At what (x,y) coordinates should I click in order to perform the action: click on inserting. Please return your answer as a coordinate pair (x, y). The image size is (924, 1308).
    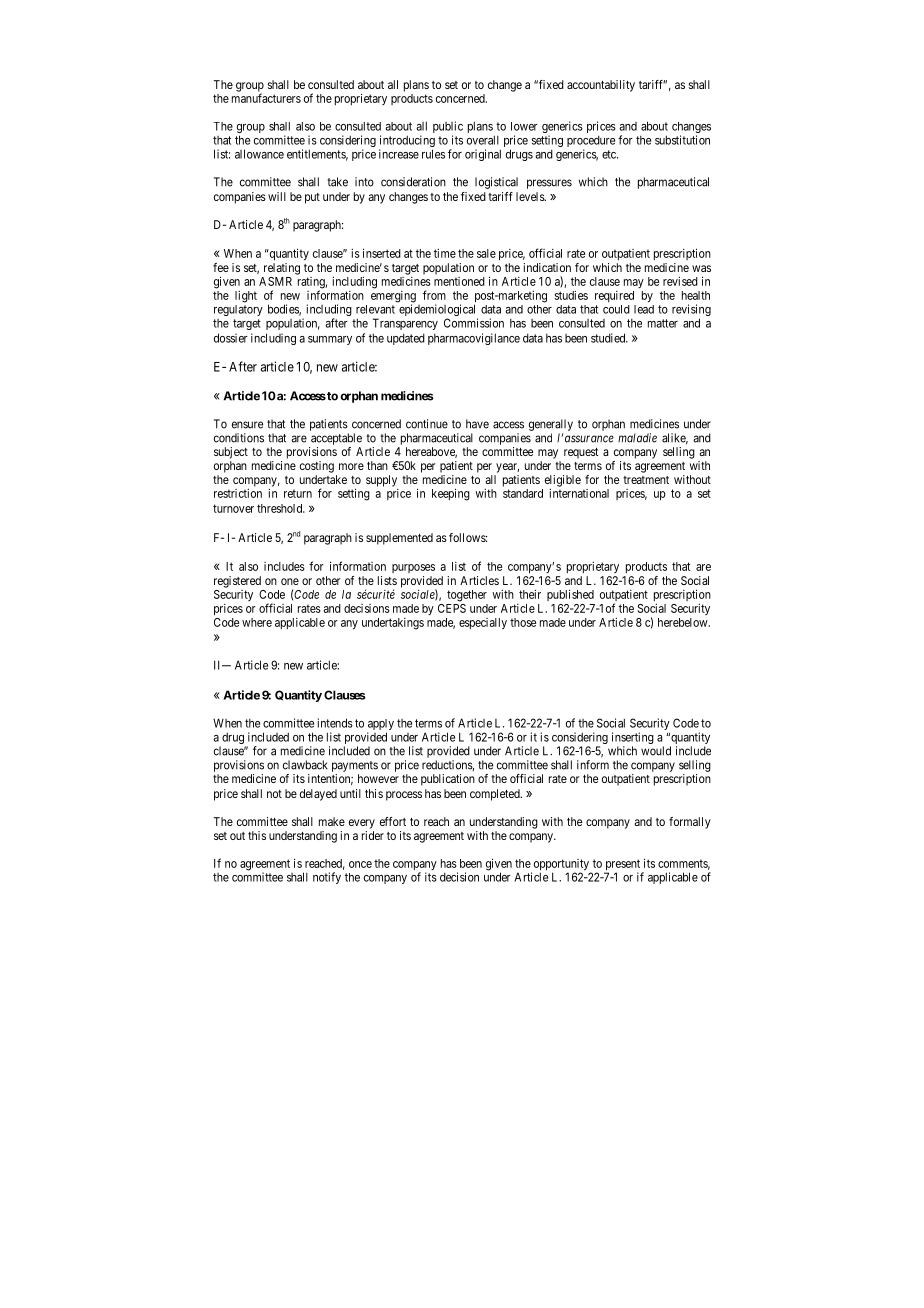
    Looking at the image, I should click on (633, 739).
